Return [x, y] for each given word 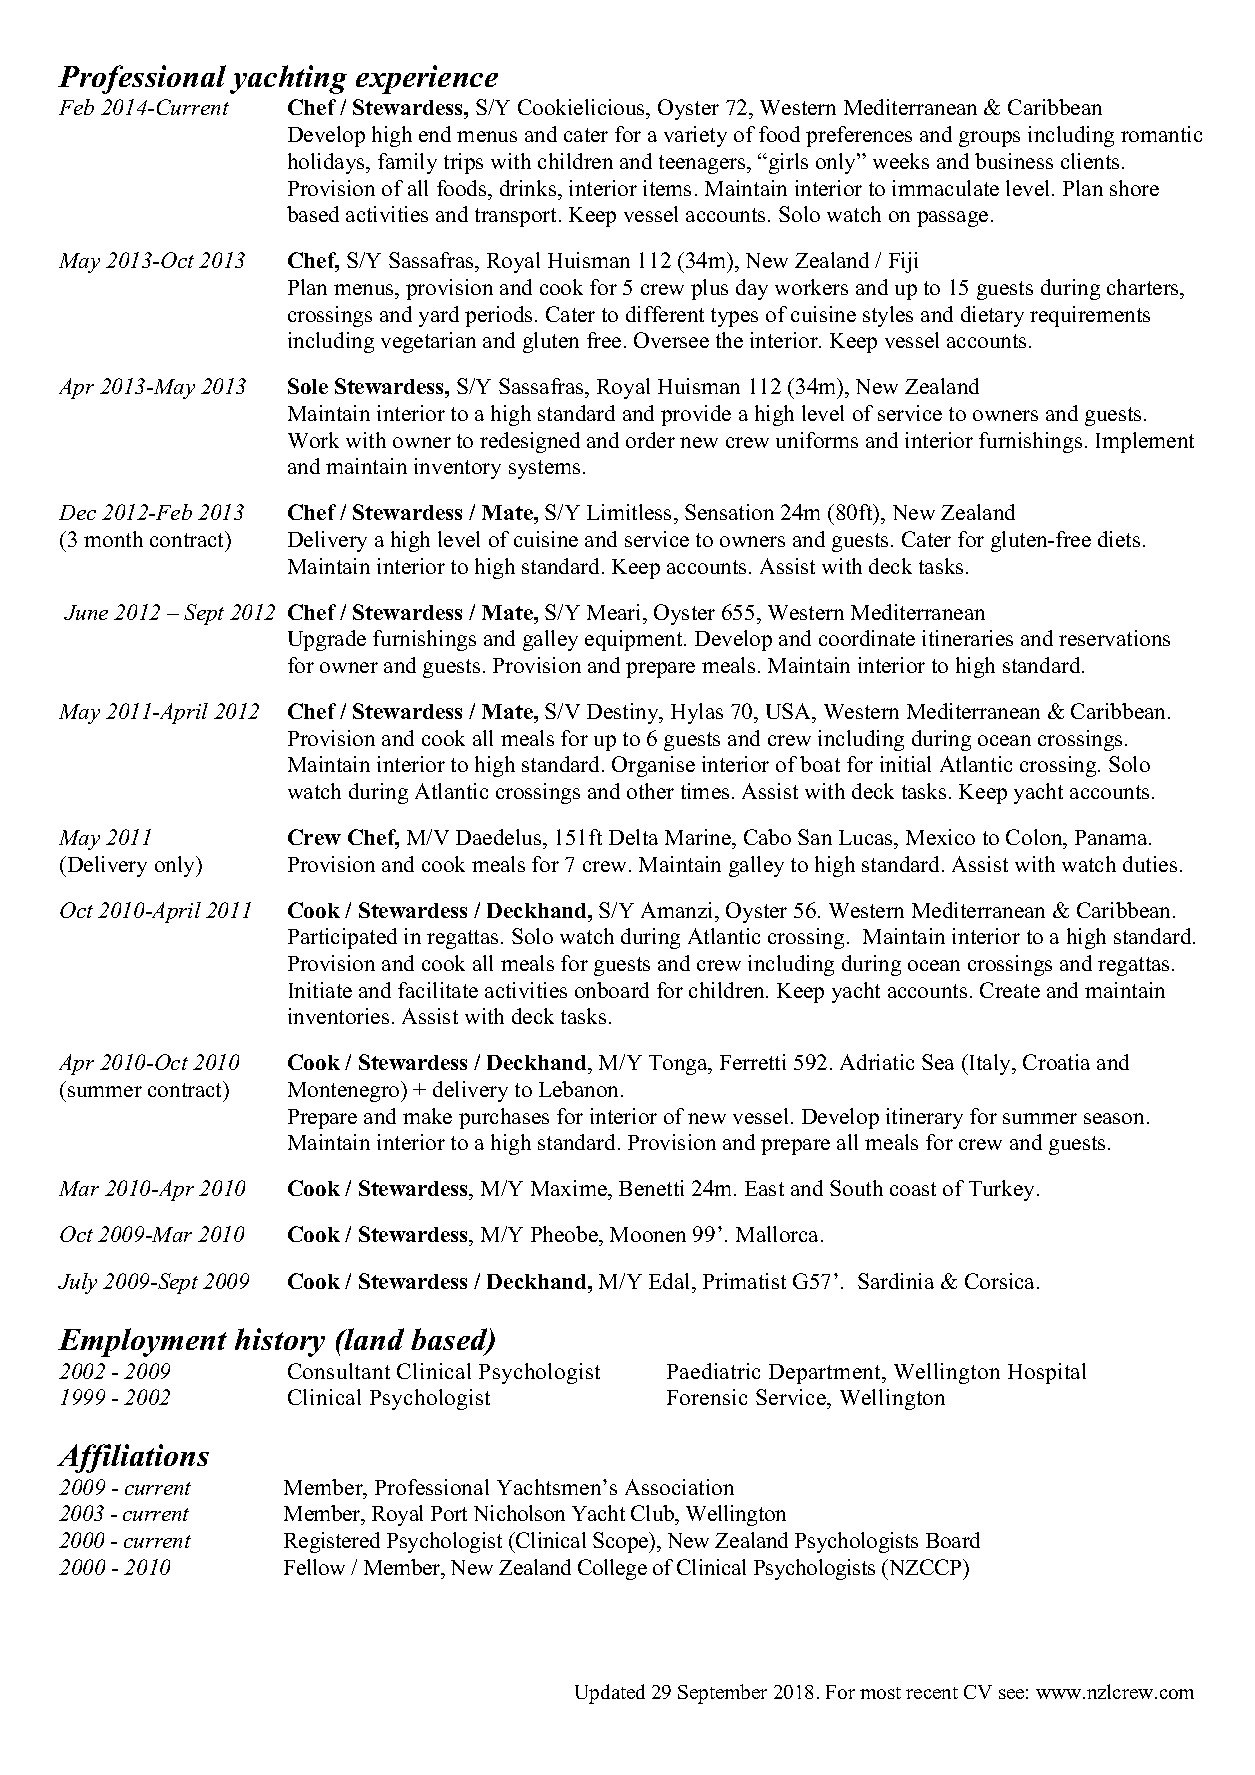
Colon [1035, 839]
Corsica [1001, 1281]
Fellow [314, 1567]
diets [1119, 539]
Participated [342, 938]
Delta [633, 837]
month [113, 539]
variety [695, 136]
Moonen [648, 1234]
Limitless [631, 514]
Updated [610, 1694]
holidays [327, 163]
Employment [142, 1342]
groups [989, 139]
